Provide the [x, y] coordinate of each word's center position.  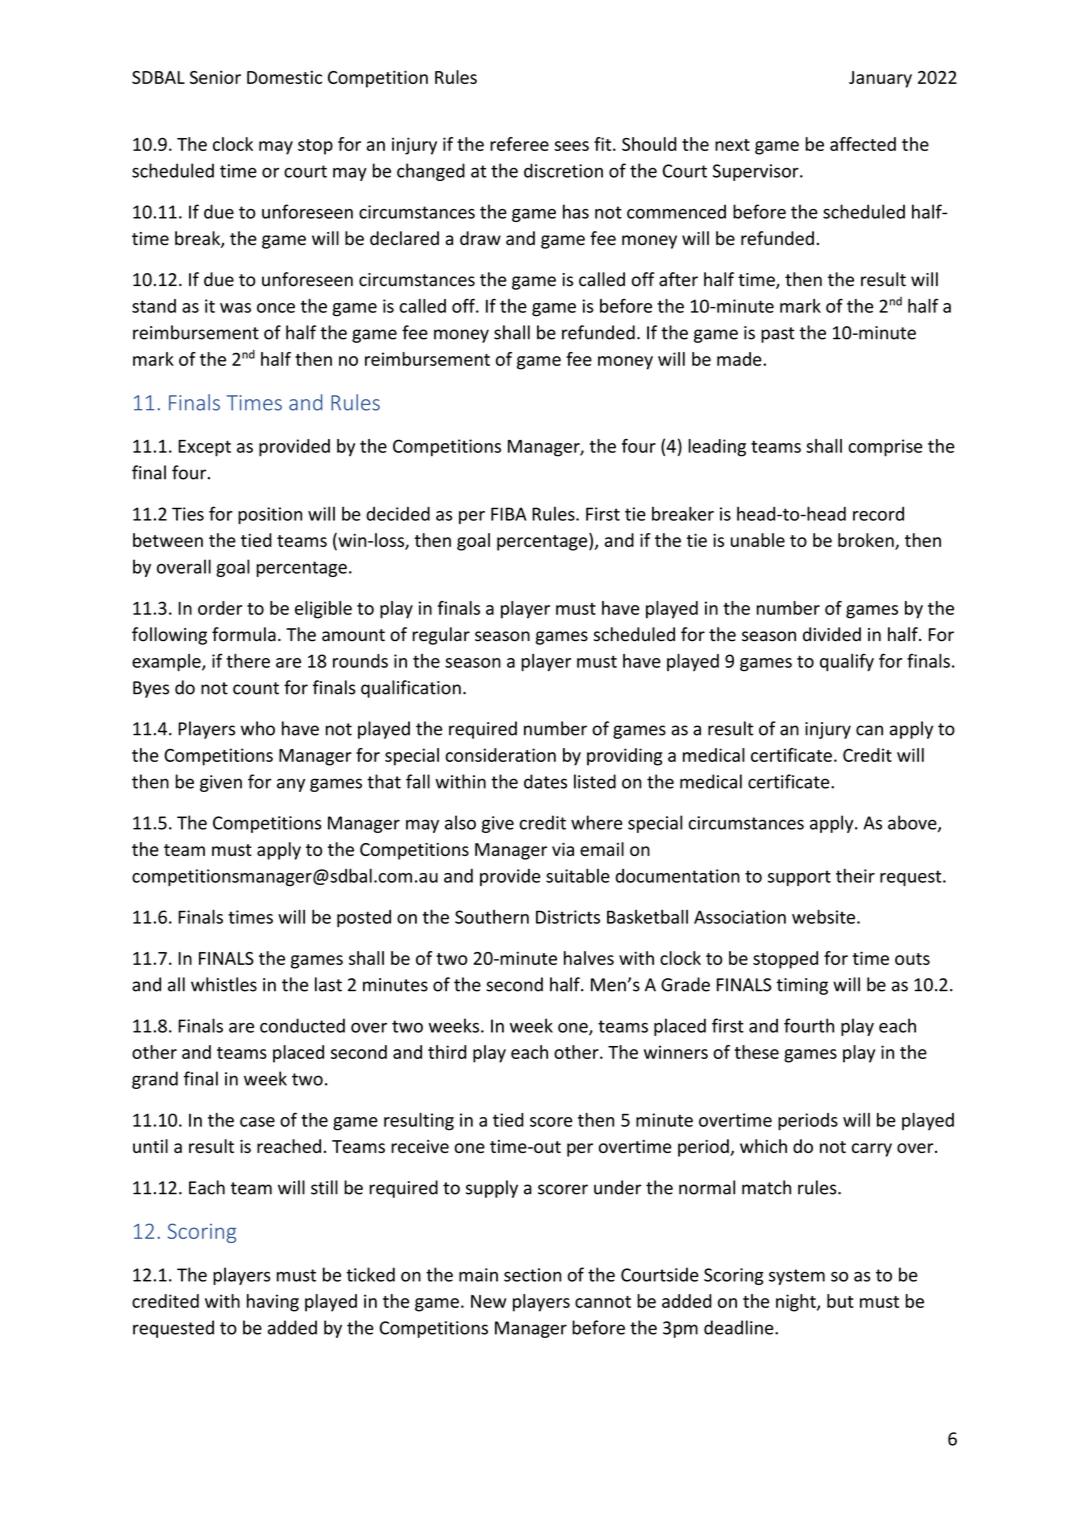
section [533, 1275]
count [256, 688]
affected [863, 144]
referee [519, 144]
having [273, 1303]
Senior [215, 77]
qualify [847, 662]
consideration [500, 755]
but [840, 1301]
